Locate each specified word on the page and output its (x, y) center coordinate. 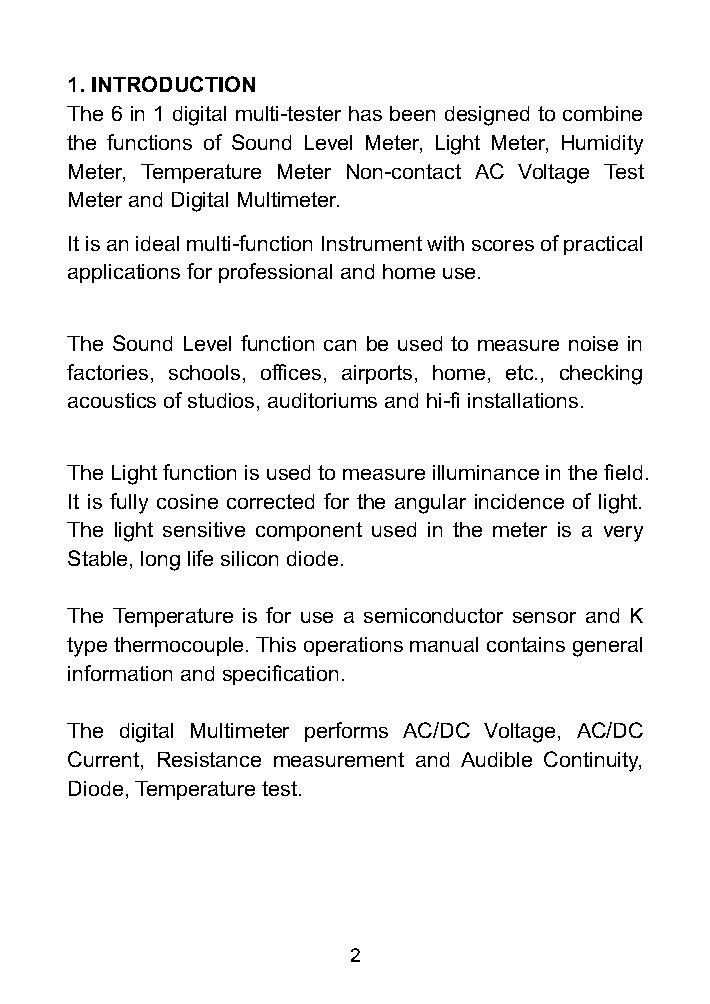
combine (602, 113)
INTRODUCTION (173, 84)
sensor (544, 617)
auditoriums (322, 400)
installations (523, 400)
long (160, 561)
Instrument (372, 243)
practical (603, 245)
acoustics (112, 400)
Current (105, 760)
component (309, 531)
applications (124, 273)
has (365, 113)
